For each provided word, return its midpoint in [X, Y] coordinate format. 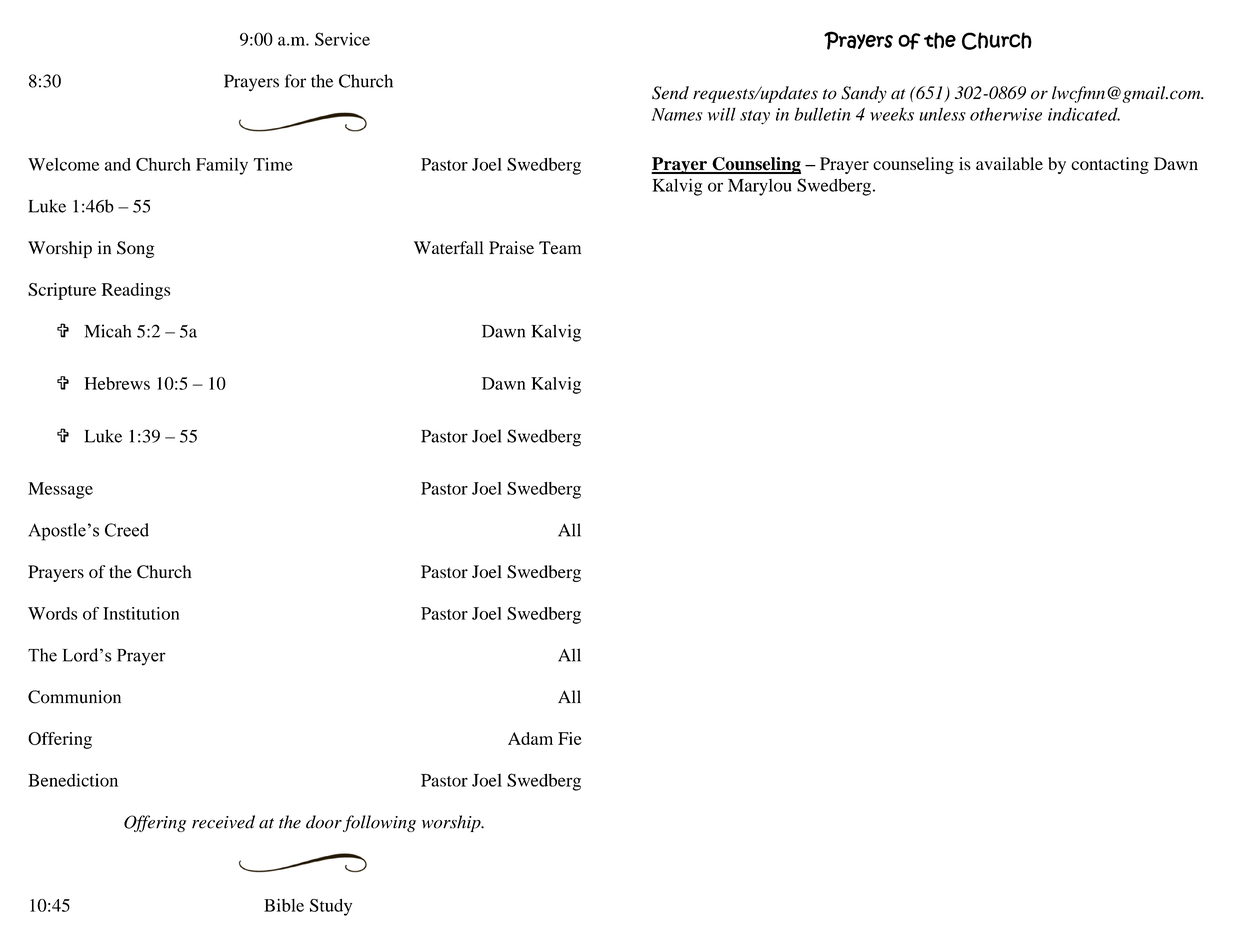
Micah [107, 331]
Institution [141, 613]
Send [670, 93]
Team [560, 247]
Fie [570, 738]
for [295, 81]
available [1009, 163]
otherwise [1006, 114]
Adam [530, 738]
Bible [284, 905]
